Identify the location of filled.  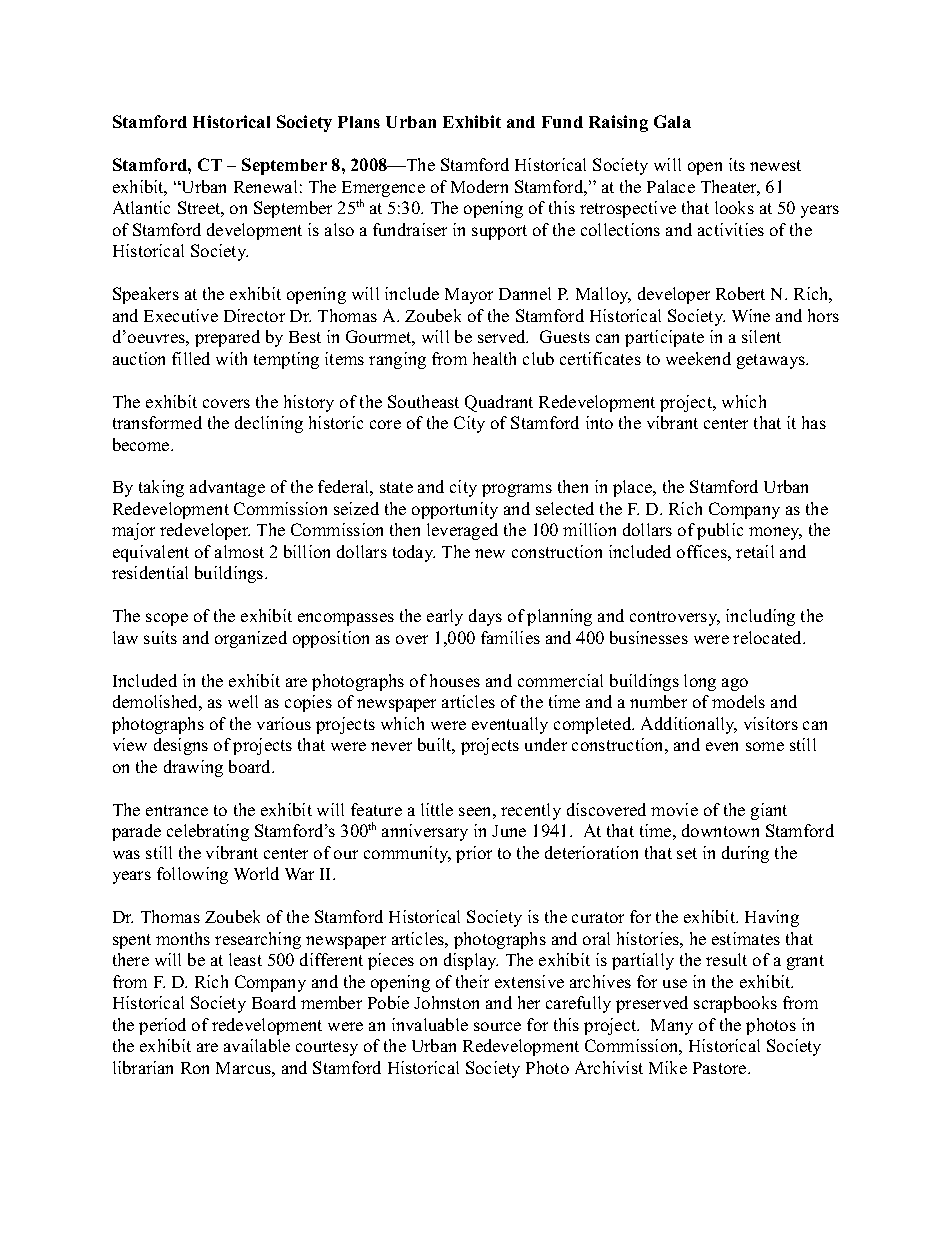
(191, 358).
